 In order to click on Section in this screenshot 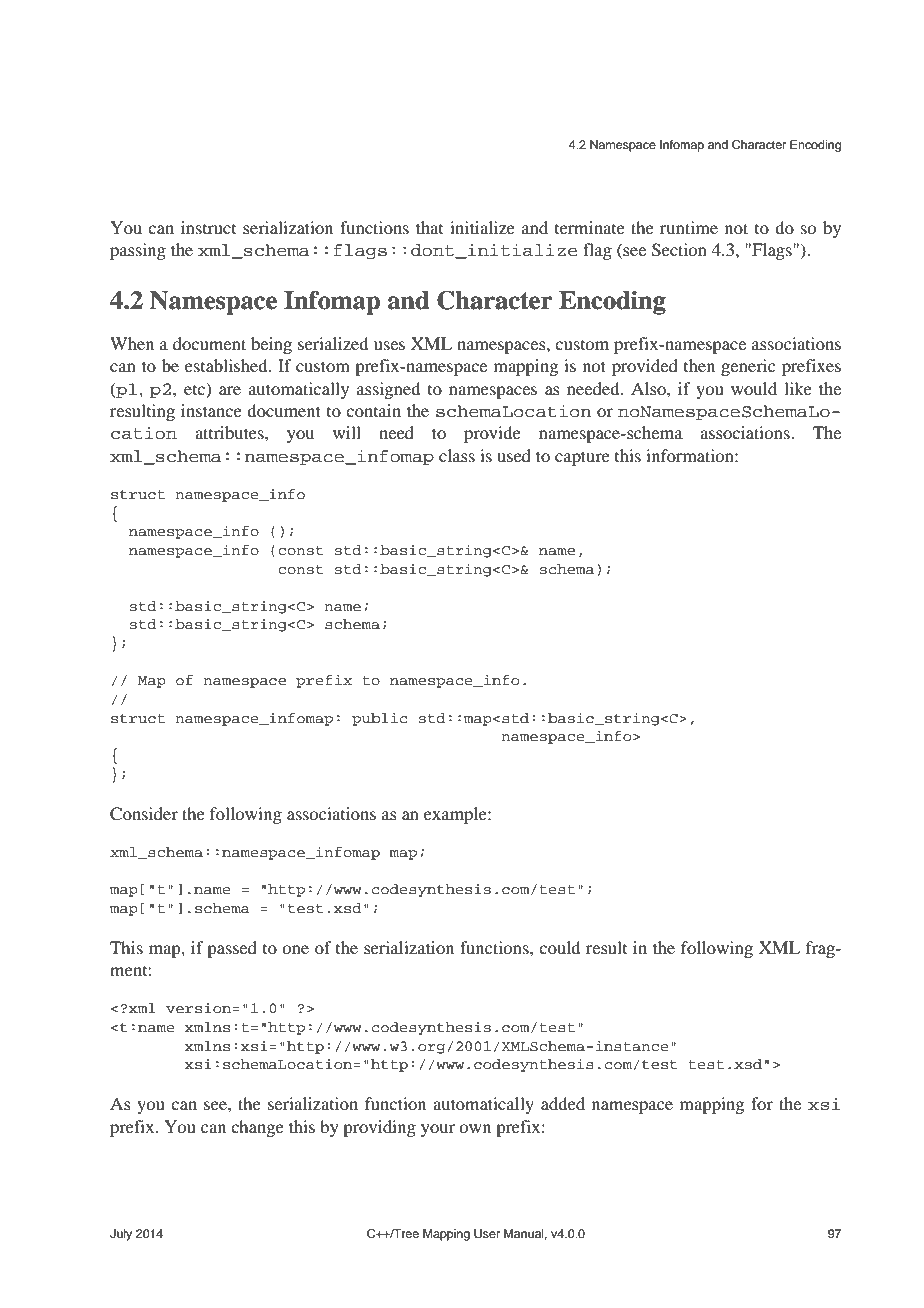, I will do `click(679, 250)`.
